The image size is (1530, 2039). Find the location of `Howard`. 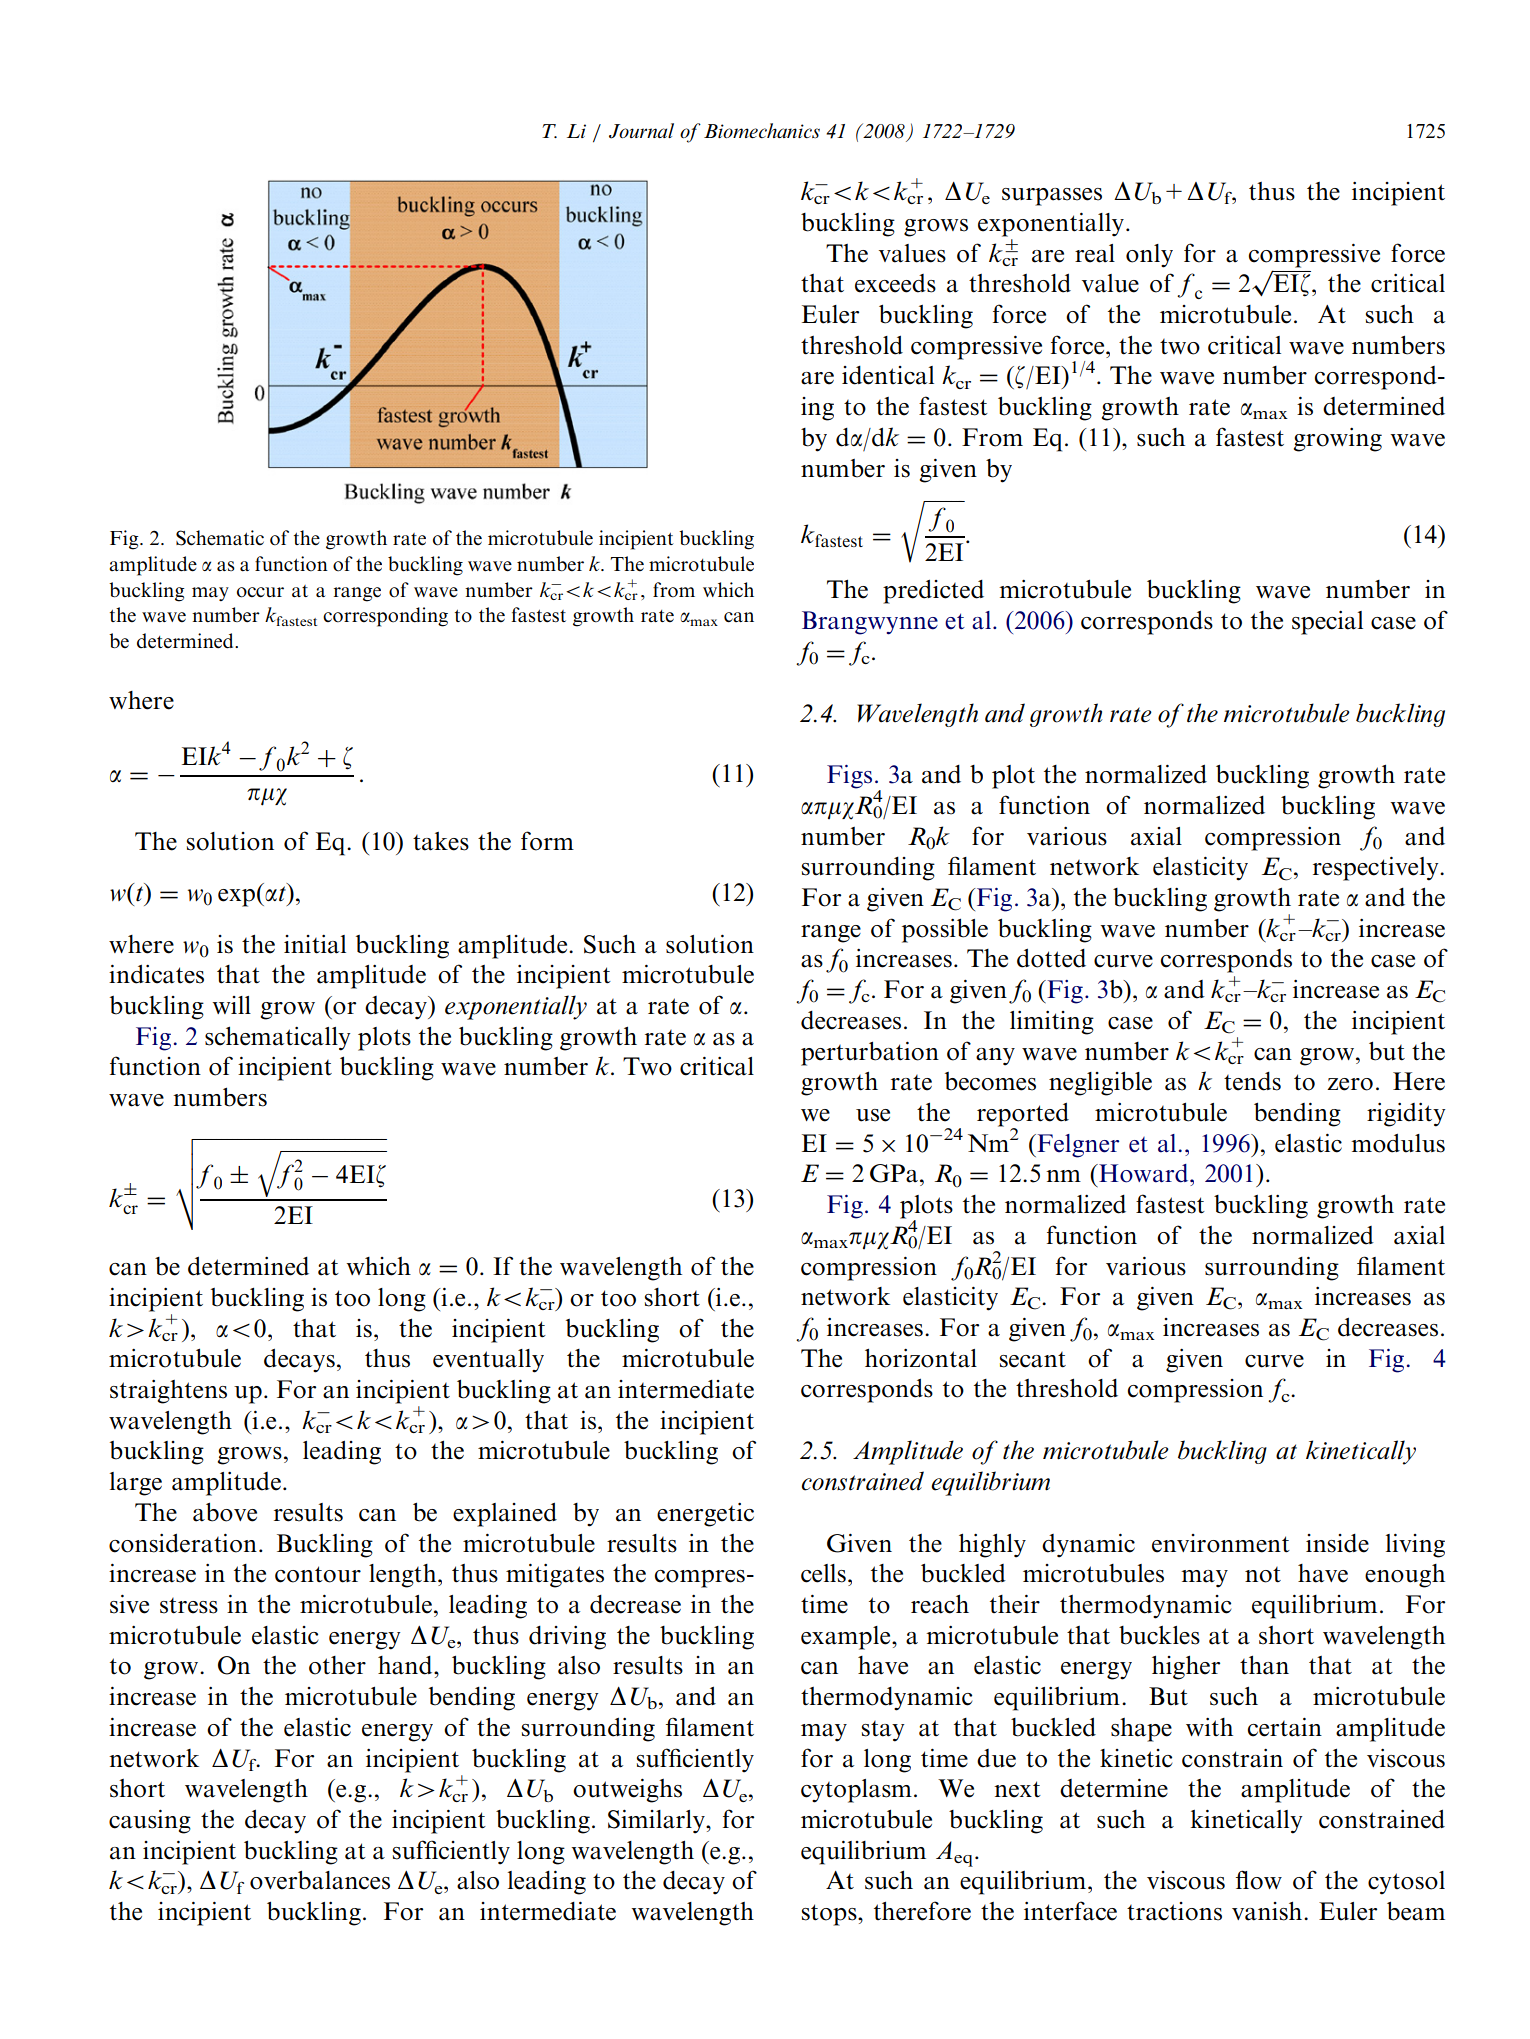

Howard is located at coordinates (1144, 1173).
